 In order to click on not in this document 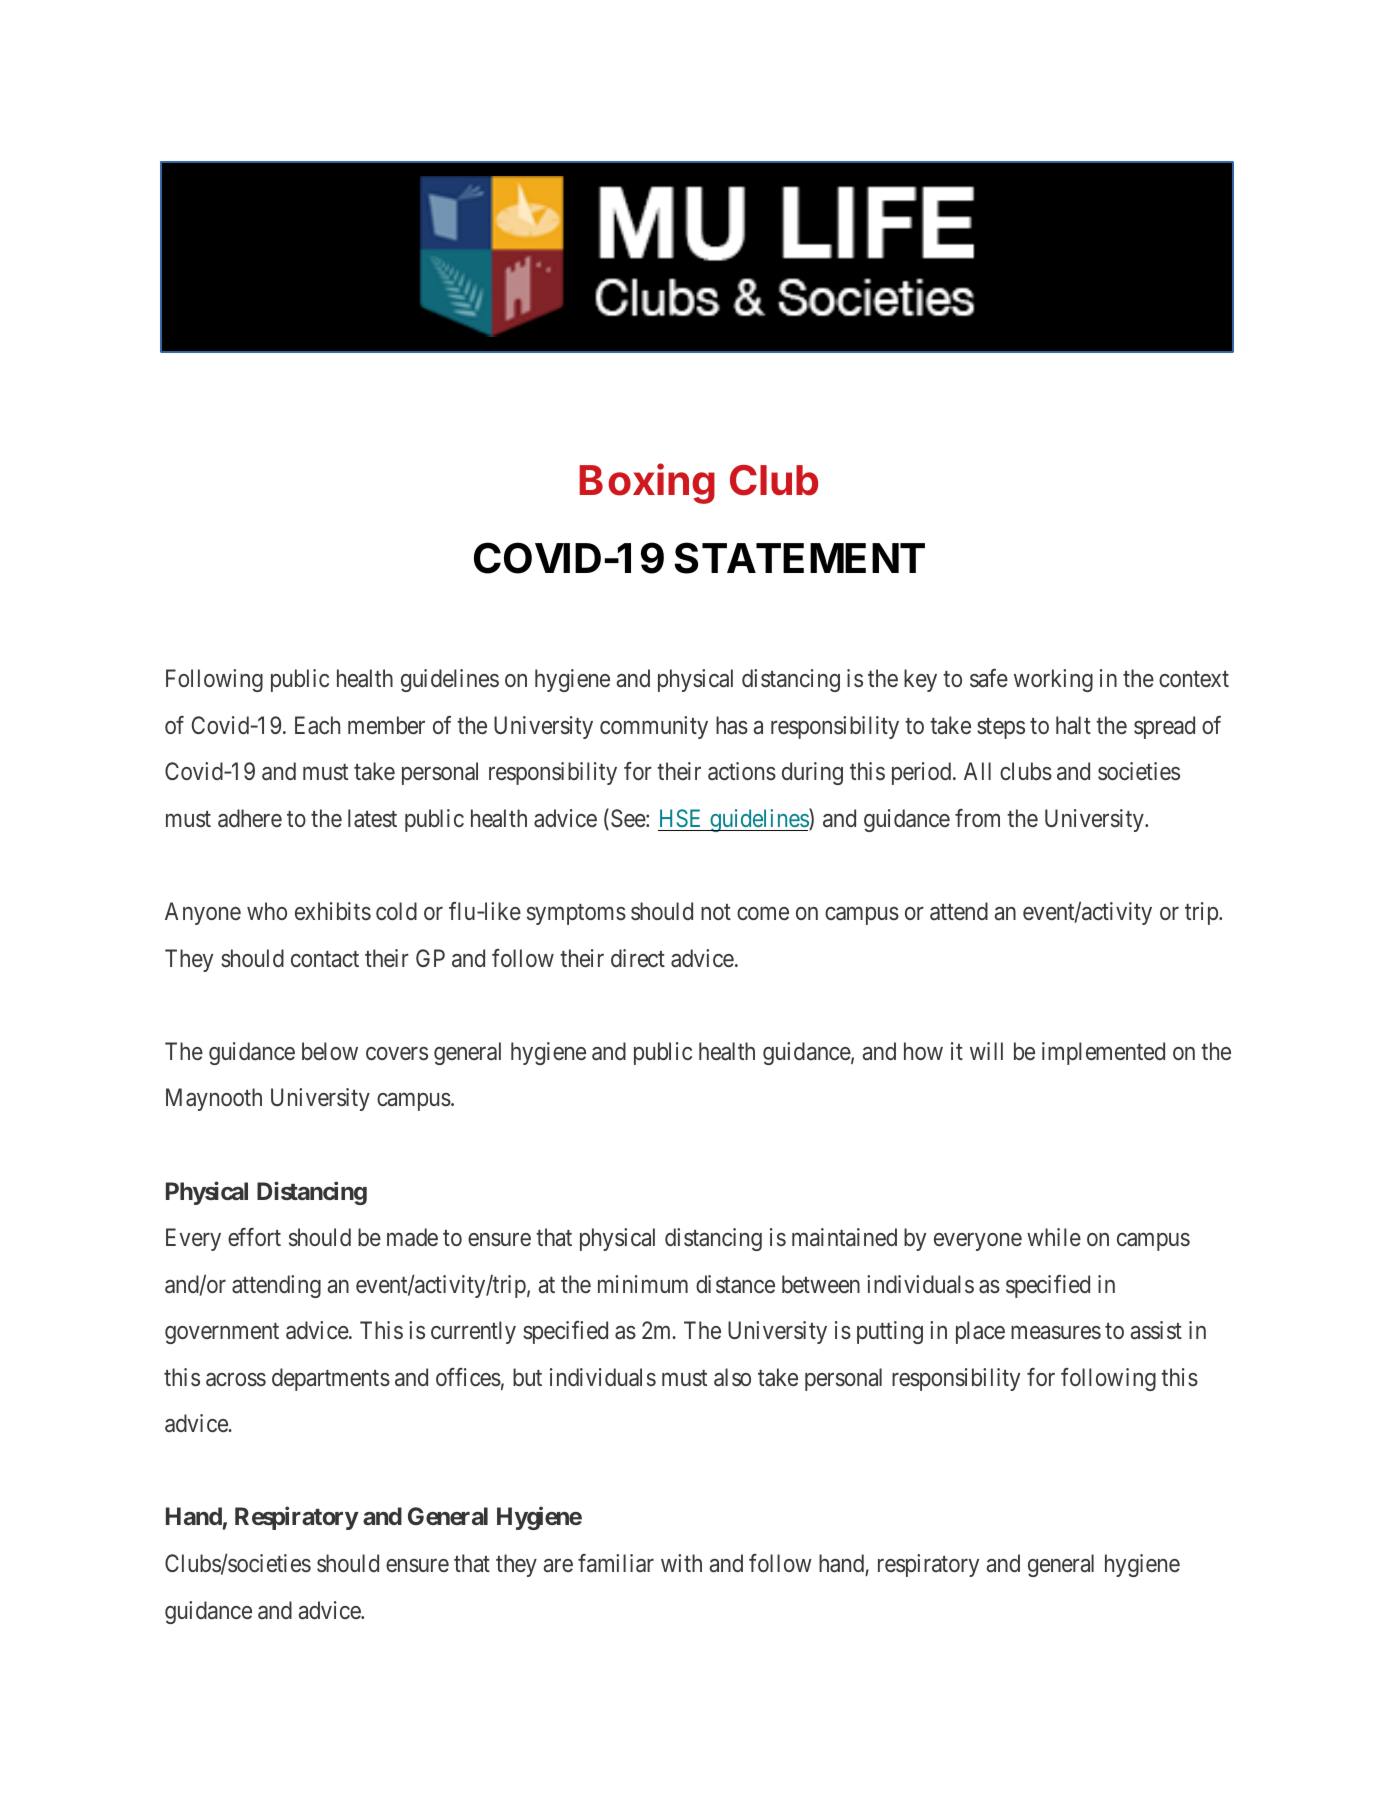, I will do `click(716, 912)`.
